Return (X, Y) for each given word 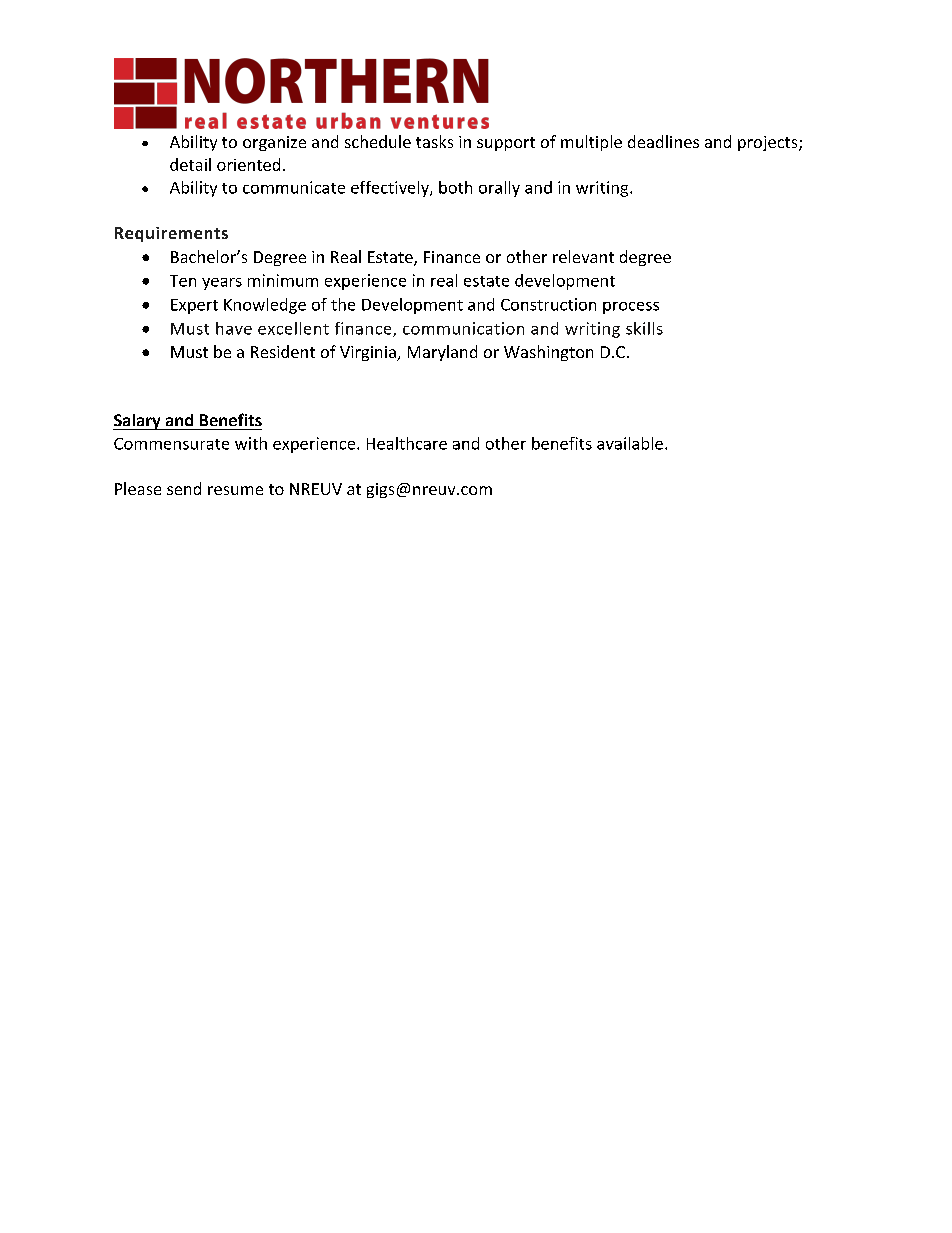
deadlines (663, 141)
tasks (434, 141)
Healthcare (407, 443)
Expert (194, 306)
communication (463, 328)
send (184, 488)
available (630, 443)
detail (190, 164)
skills (644, 328)
